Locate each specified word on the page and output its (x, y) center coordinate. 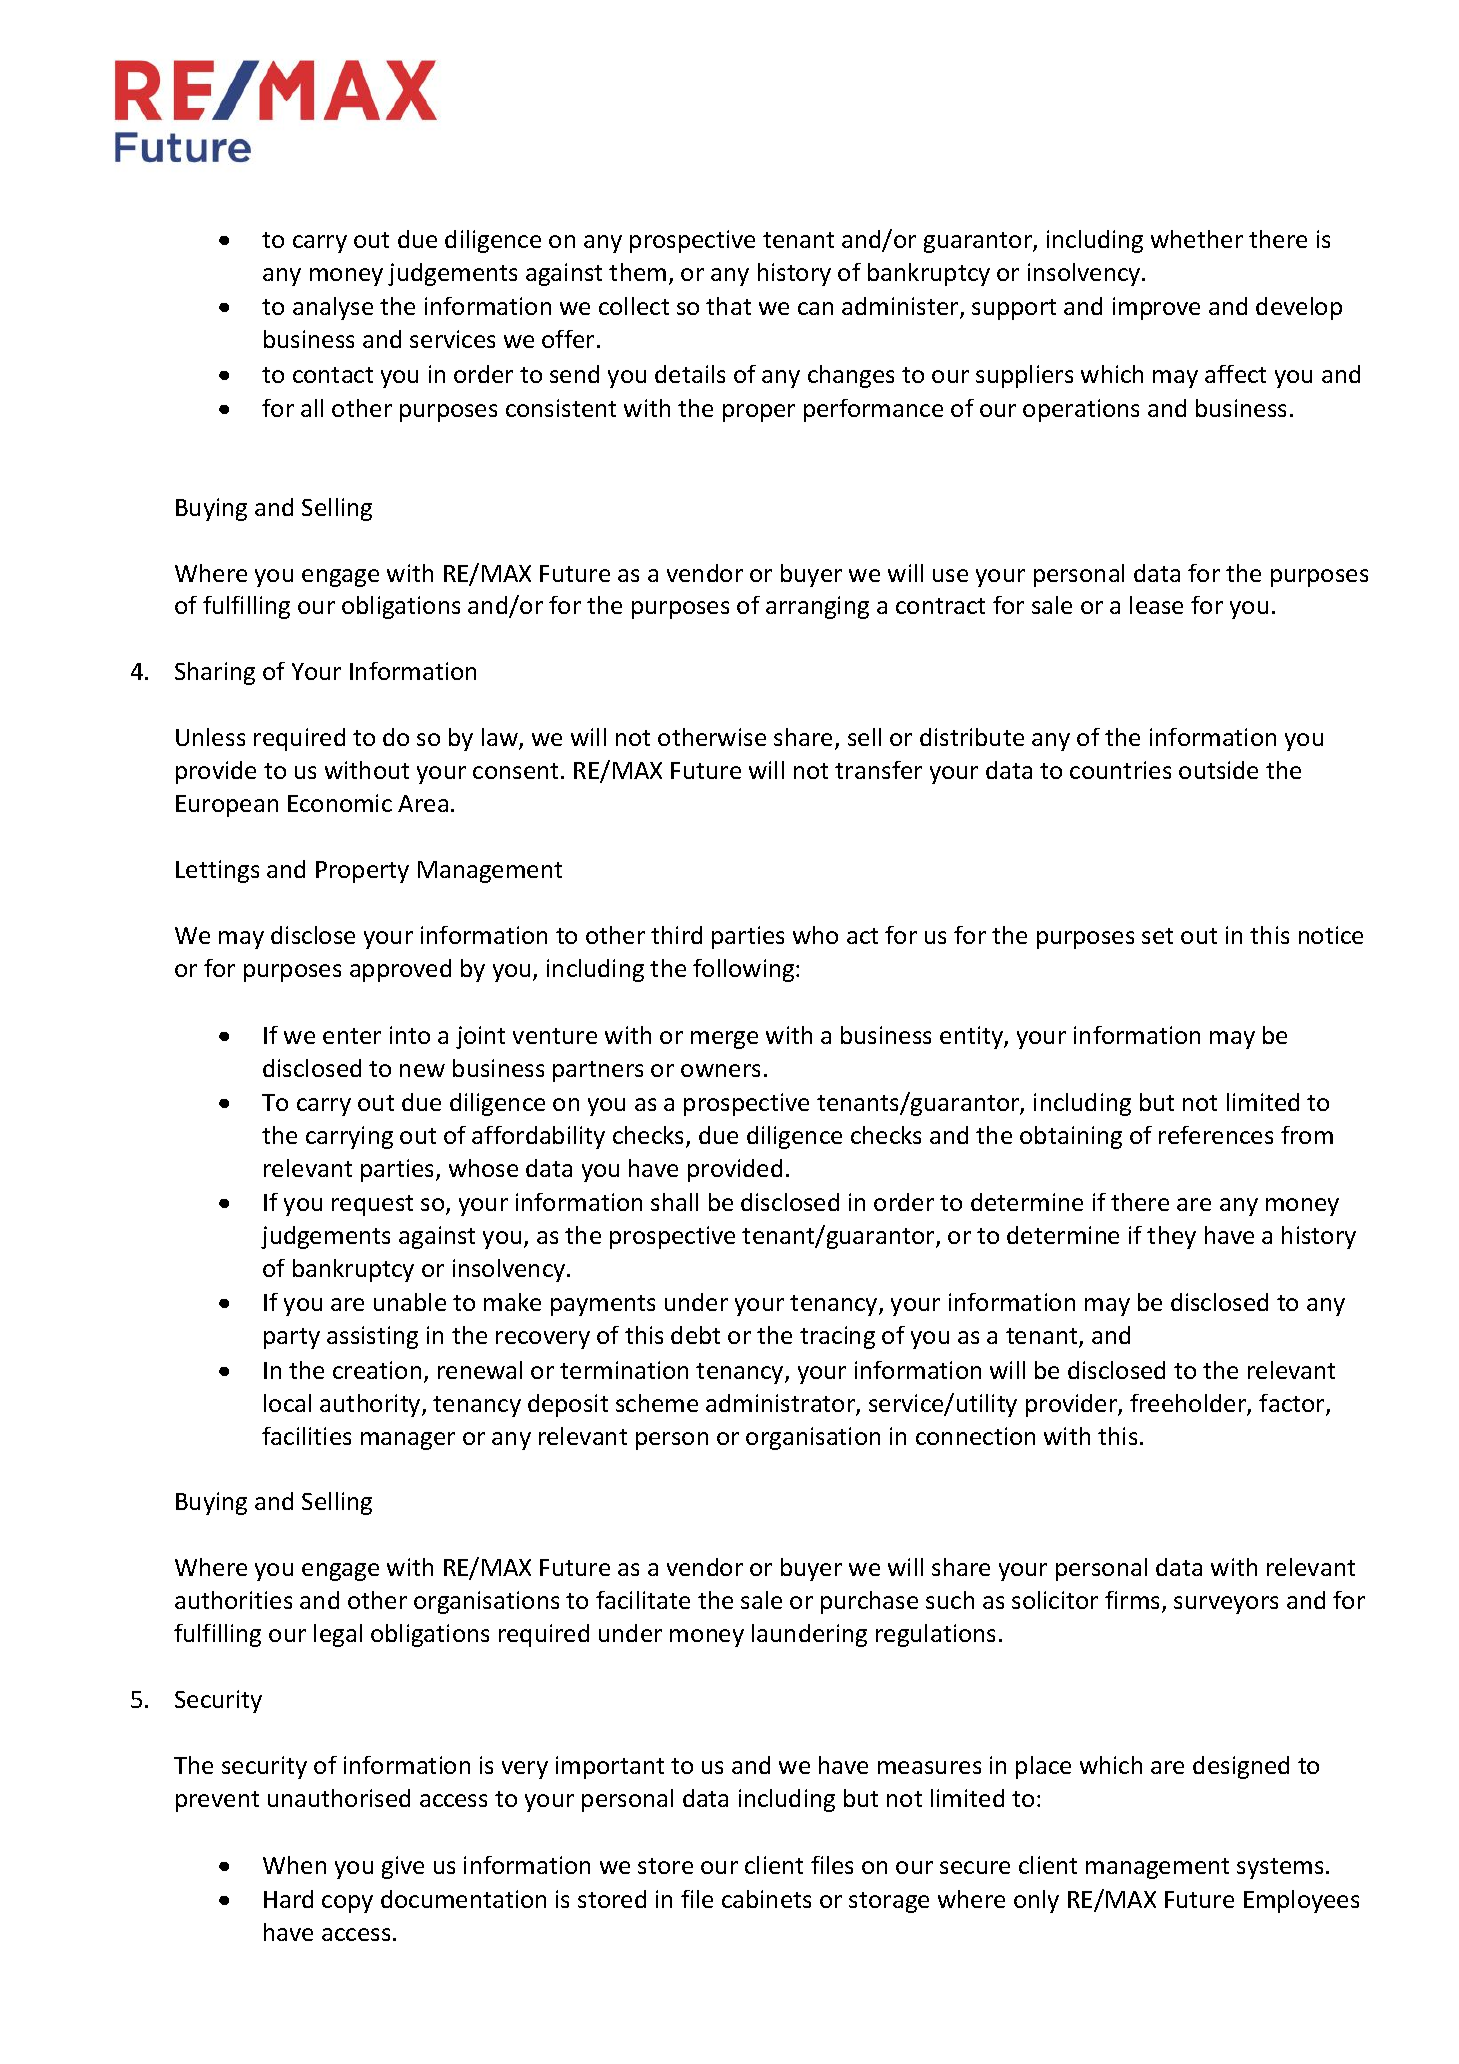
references (1216, 1135)
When (294, 1865)
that (728, 306)
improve (1156, 308)
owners (720, 1070)
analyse (333, 308)
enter (352, 1036)
